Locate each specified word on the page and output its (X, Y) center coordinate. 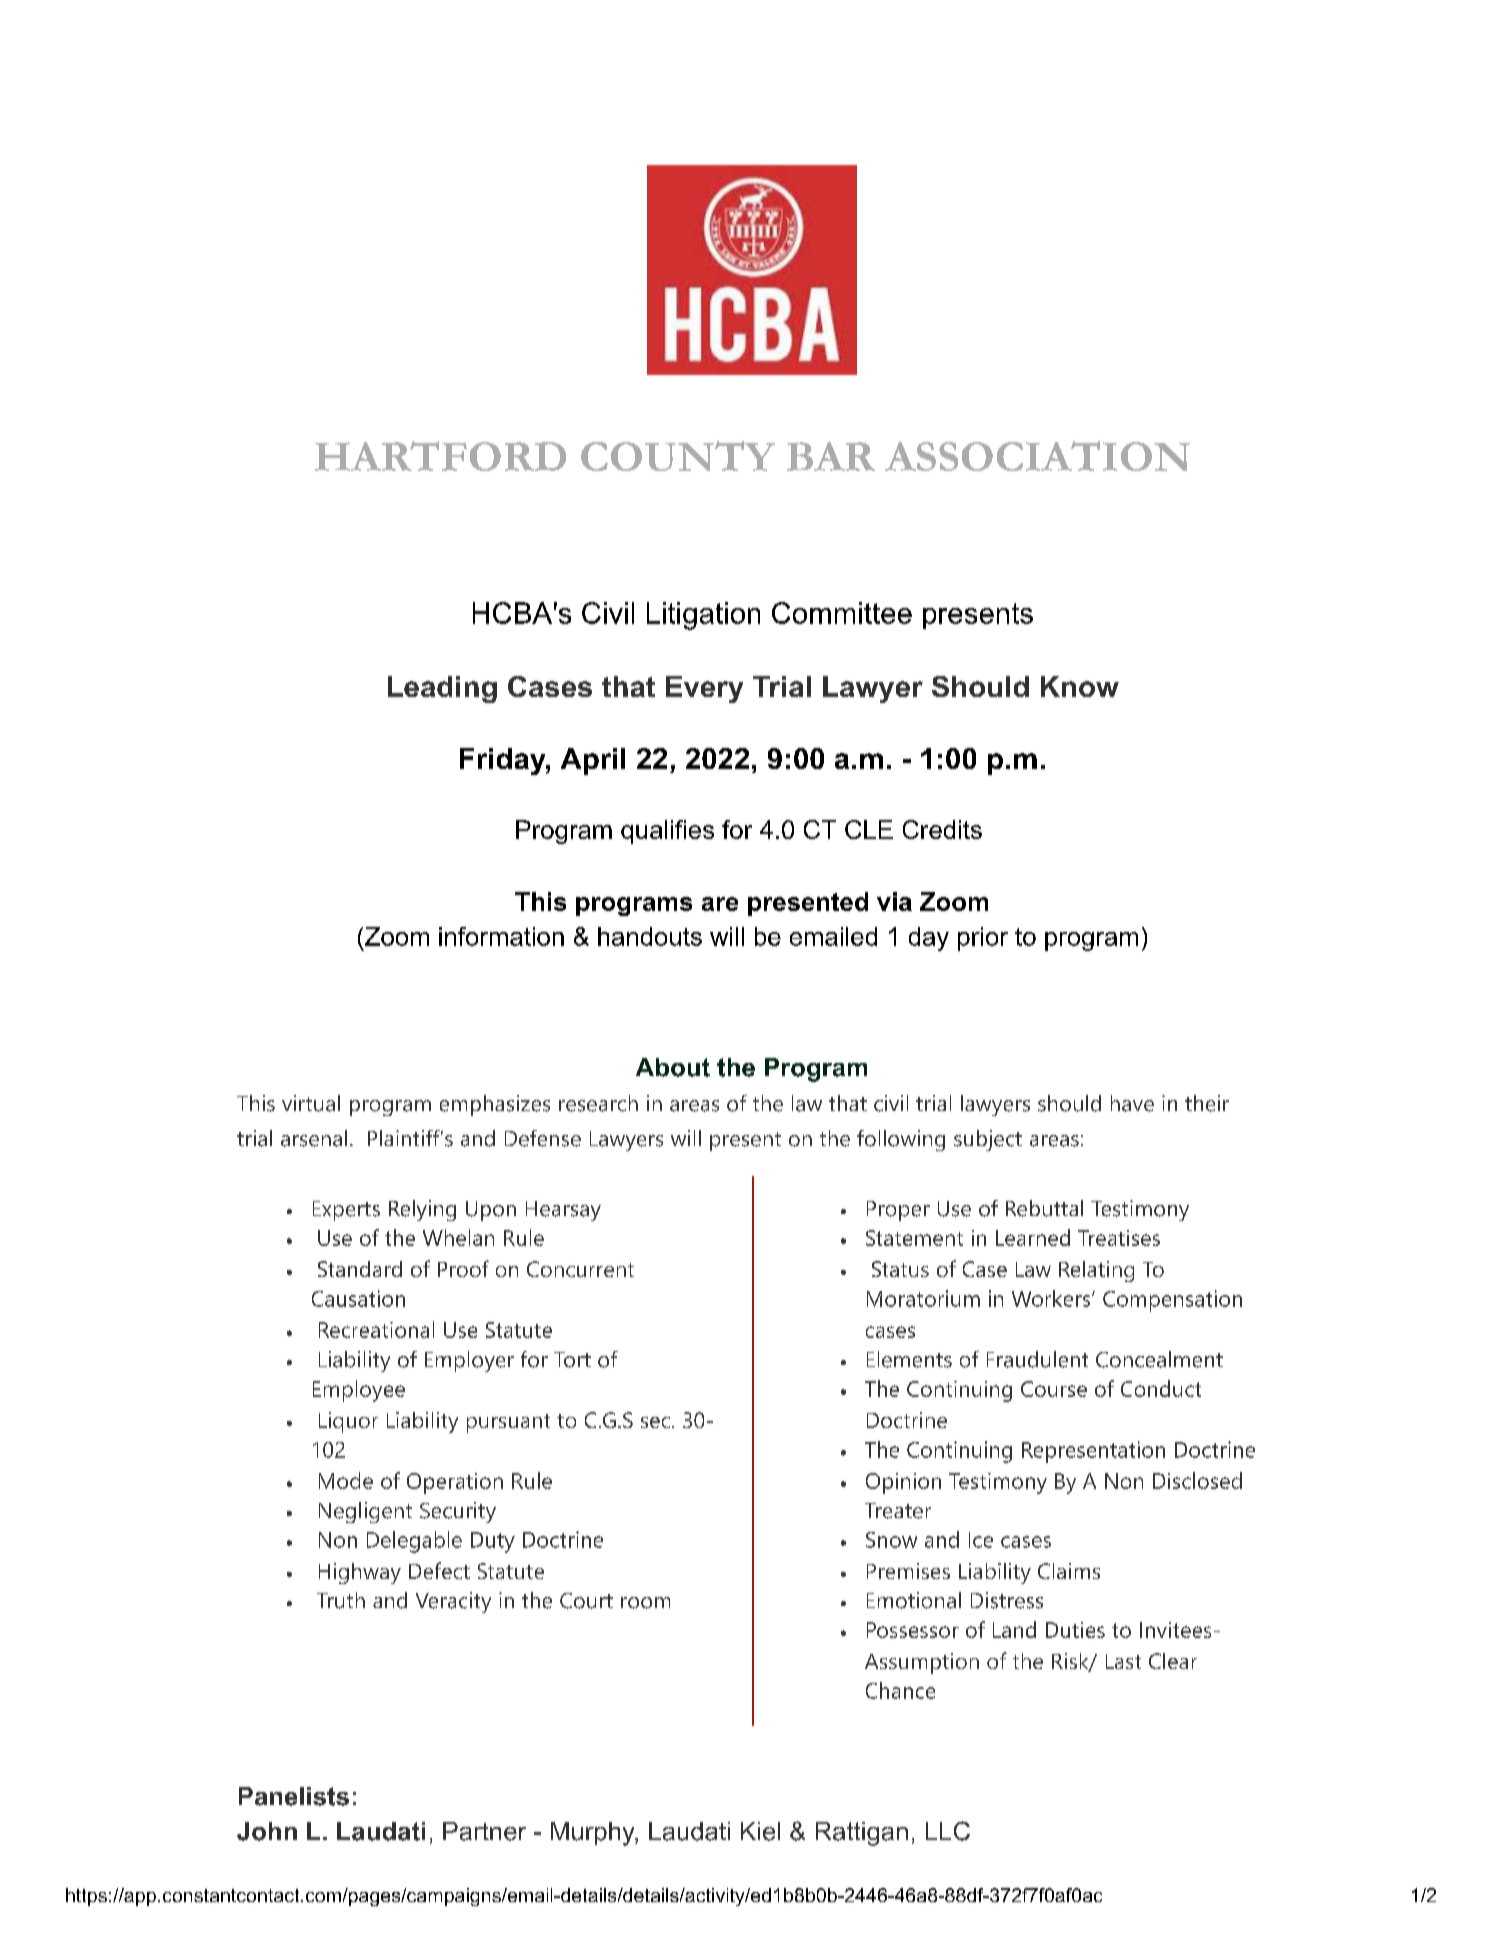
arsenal (314, 1138)
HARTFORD (440, 456)
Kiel (760, 1831)
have (1132, 1103)
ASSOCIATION (1037, 456)
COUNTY (678, 456)
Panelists (294, 1796)
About (673, 1067)
